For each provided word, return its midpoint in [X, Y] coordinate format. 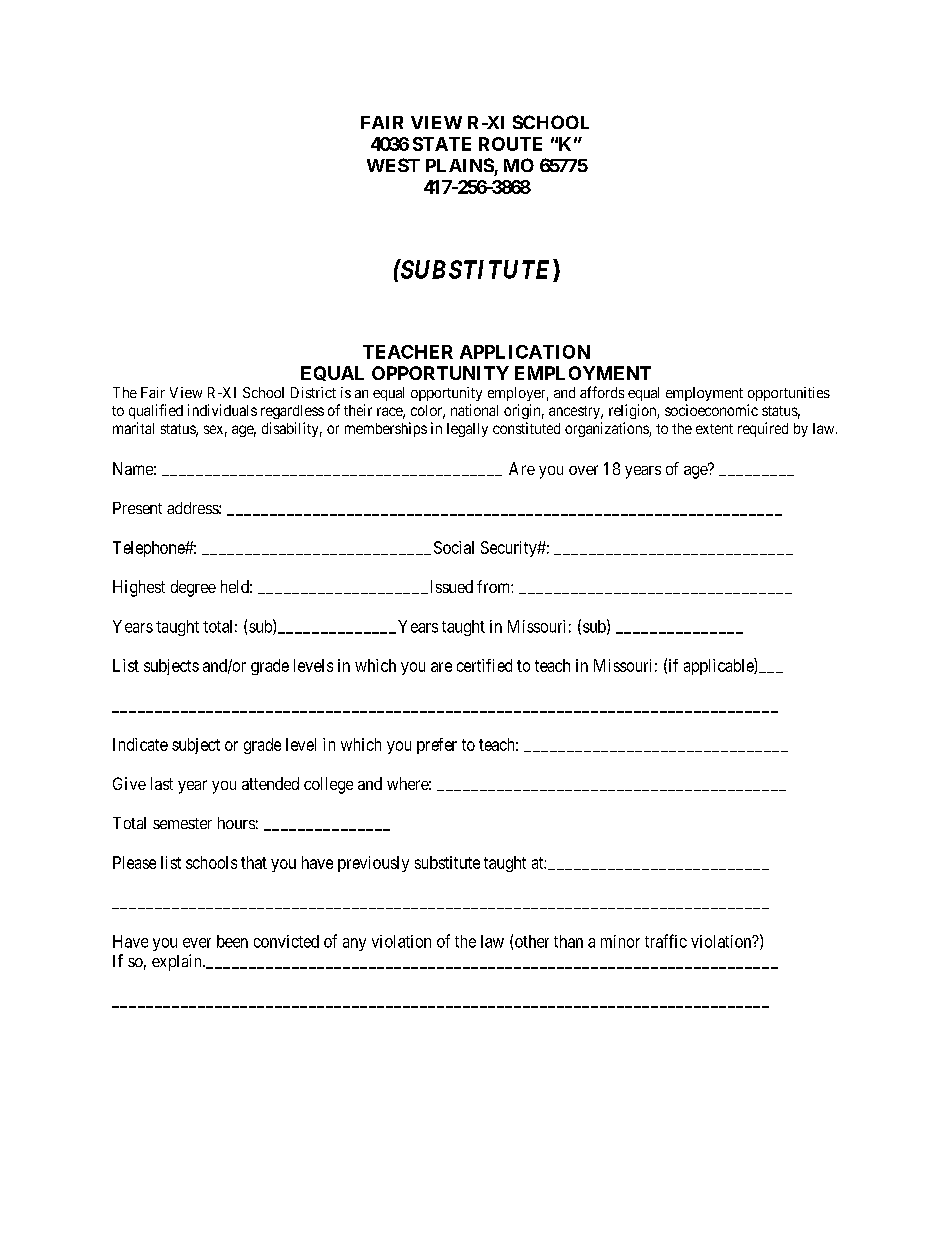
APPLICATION [525, 352]
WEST [393, 165]
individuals [222, 410]
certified [484, 665]
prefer [437, 746]
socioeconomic [711, 410]
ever [197, 943]
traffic [666, 941]
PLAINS [460, 165]
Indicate [140, 744]
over [583, 470]
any [354, 944]
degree [193, 588]
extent [714, 429]
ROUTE [510, 144]
